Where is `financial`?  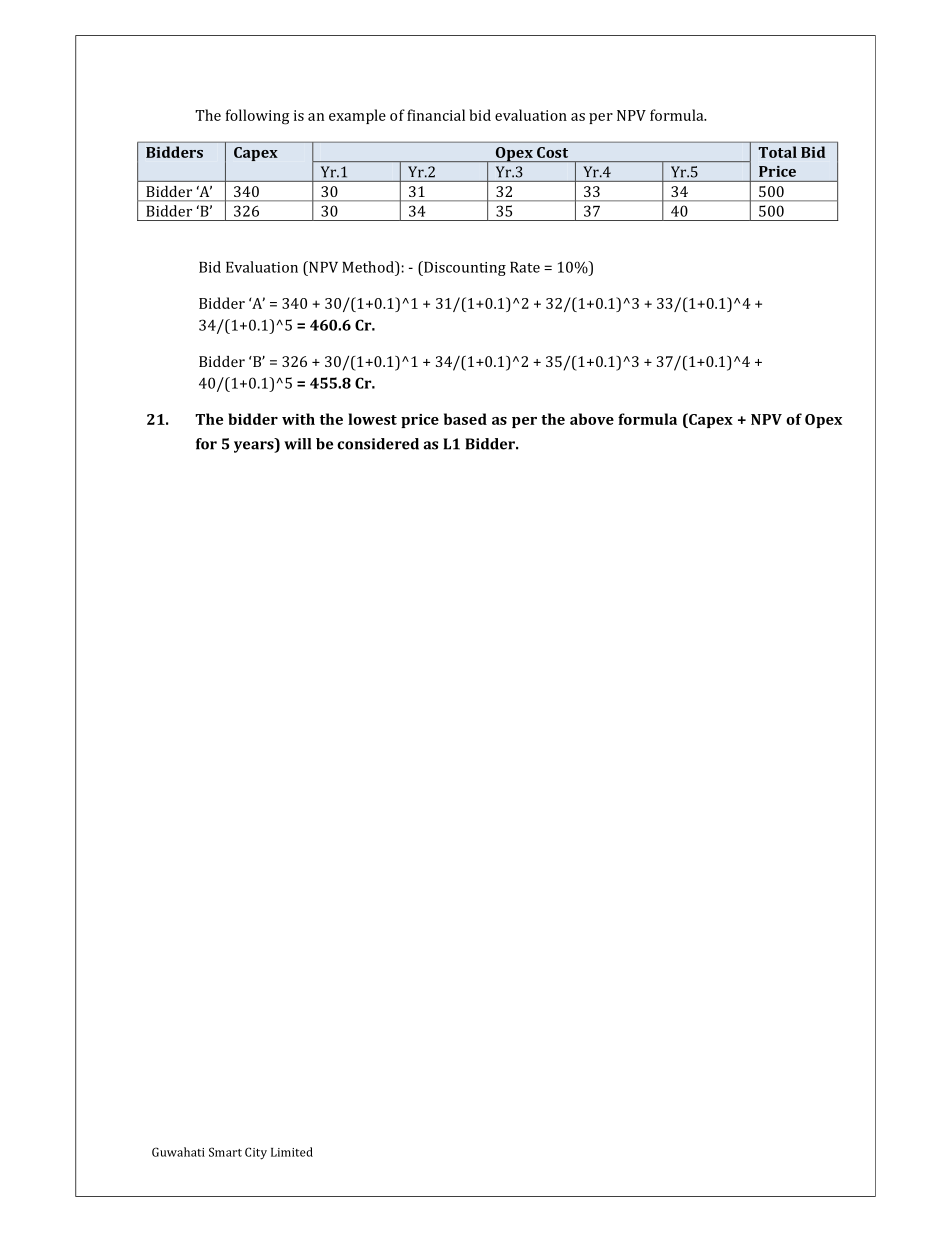 financial is located at coordinates (436, 115).
